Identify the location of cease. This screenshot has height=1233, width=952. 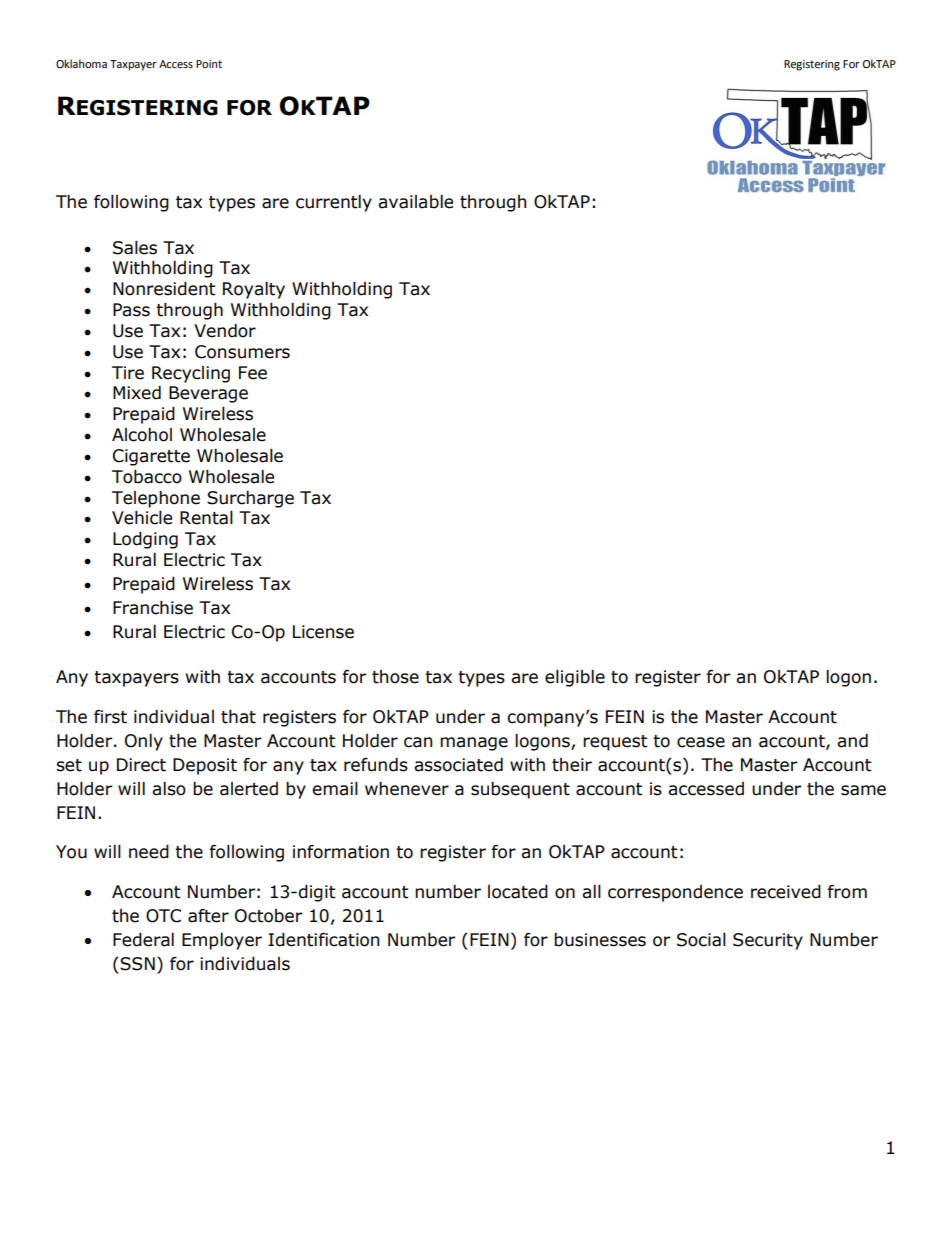
(701, 742).
